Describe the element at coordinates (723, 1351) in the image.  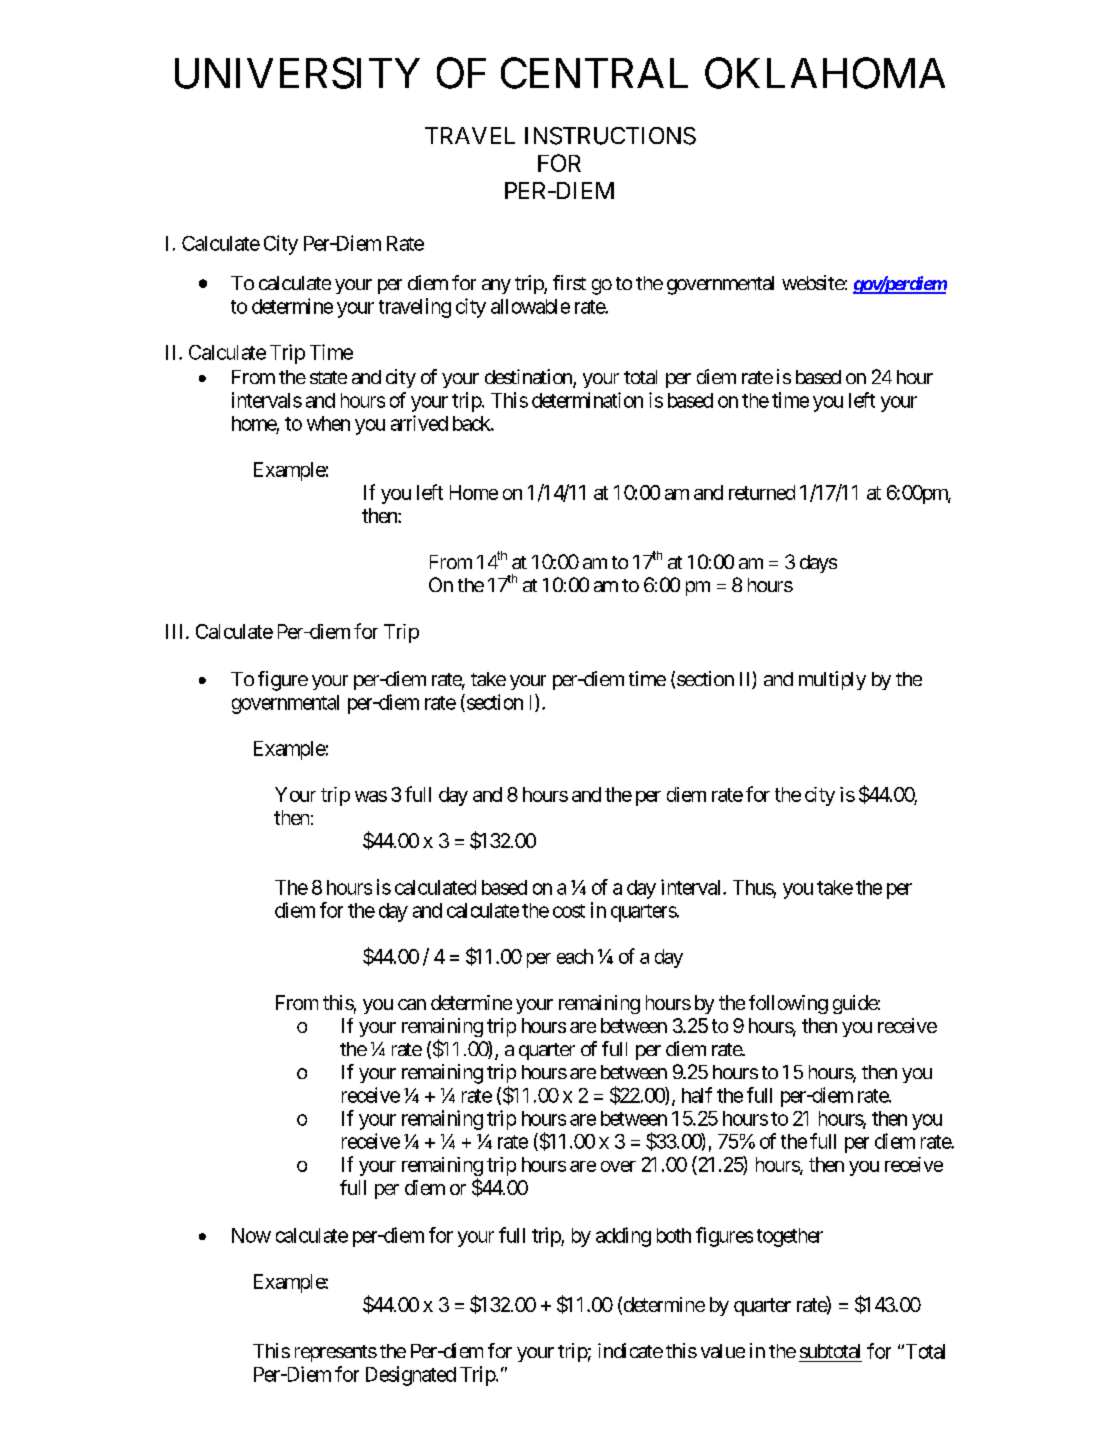
I see `value` at that location.
